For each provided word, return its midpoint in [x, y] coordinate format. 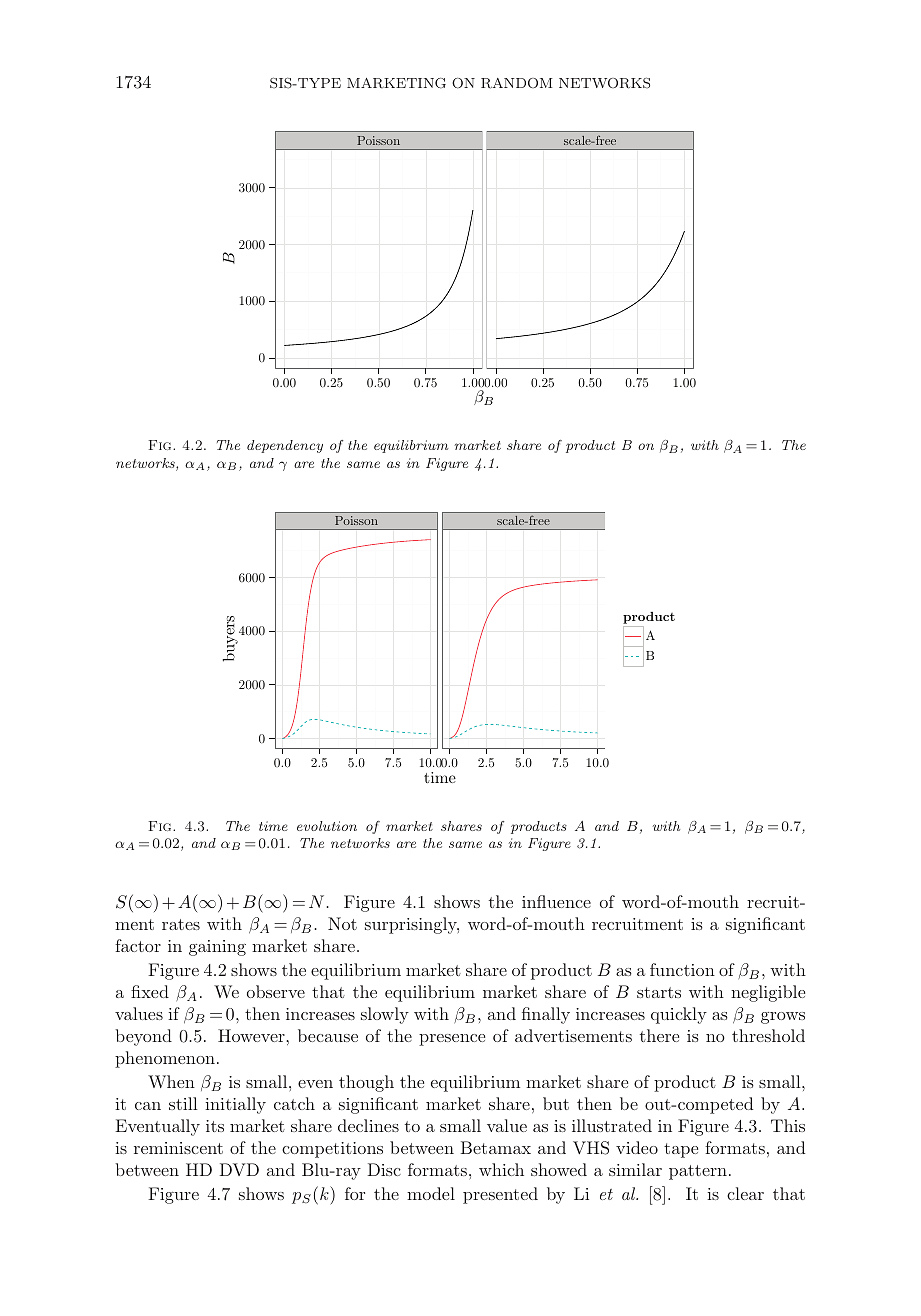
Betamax [496, 1147]
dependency [285, 446]
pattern [698, 1172]
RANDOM [516, 83]
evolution [327, 826]
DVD [239, 1169]
